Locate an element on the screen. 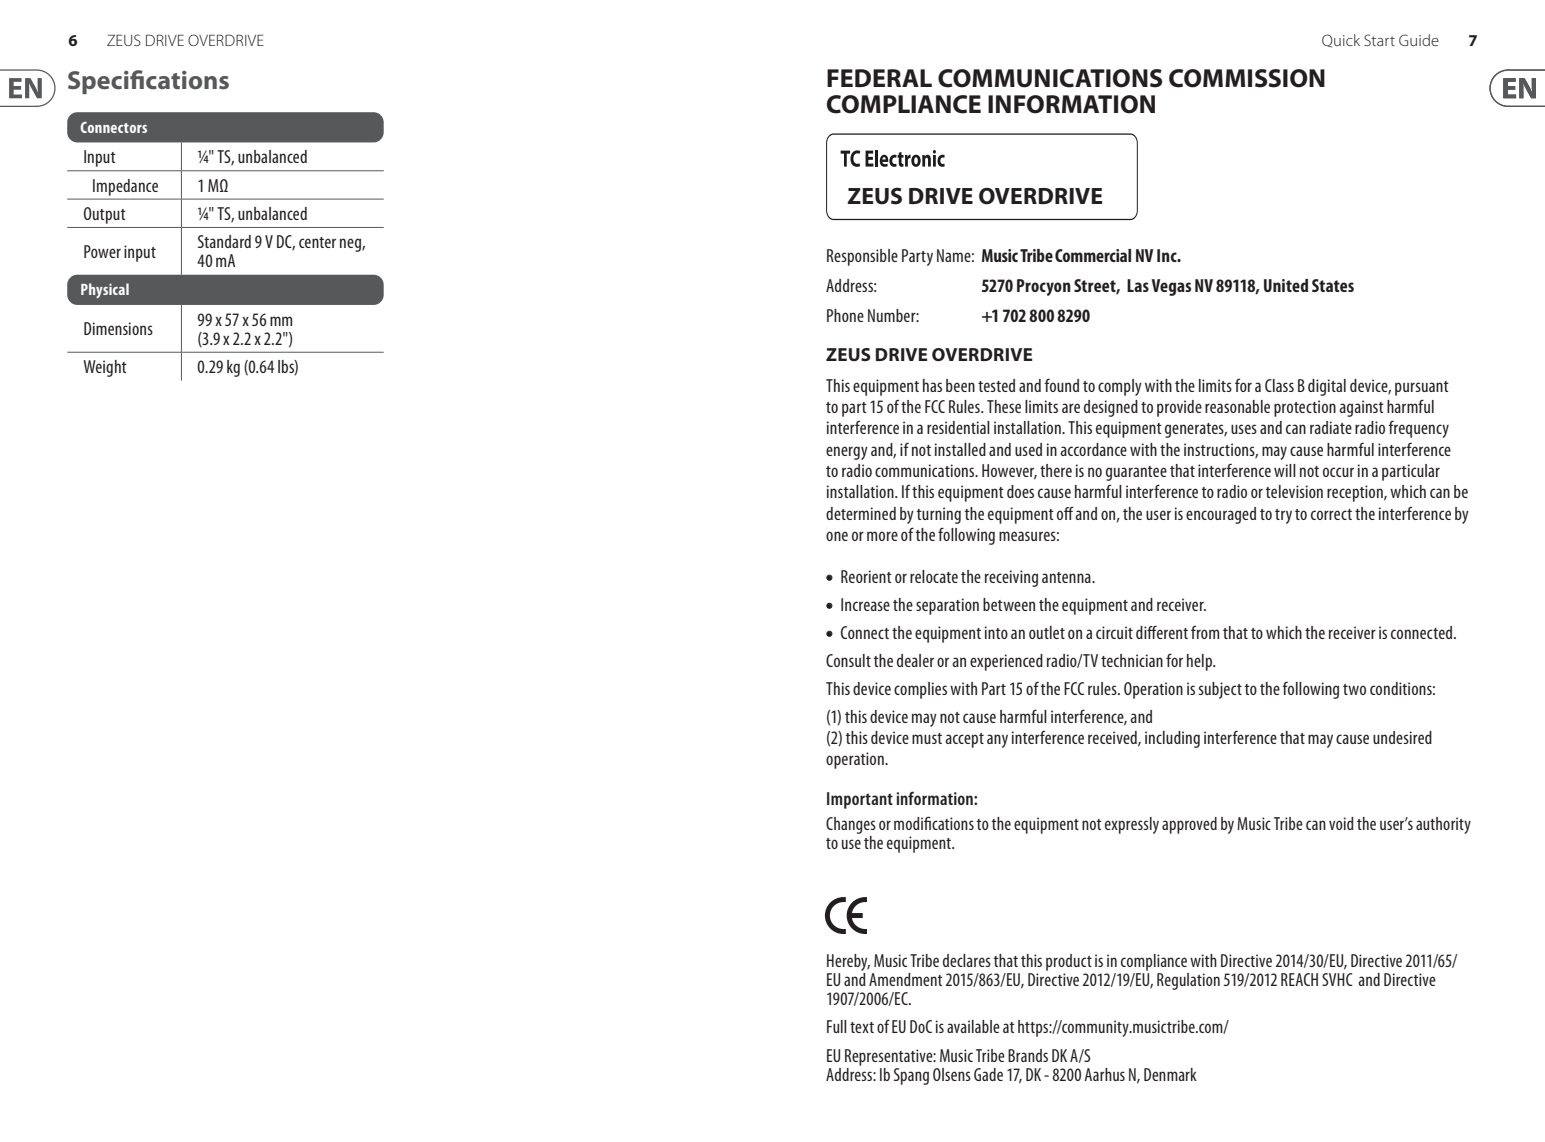 The height and width of the screenshot is (1142, 1545). FEDERAL is located at coordinates (879, 78).
